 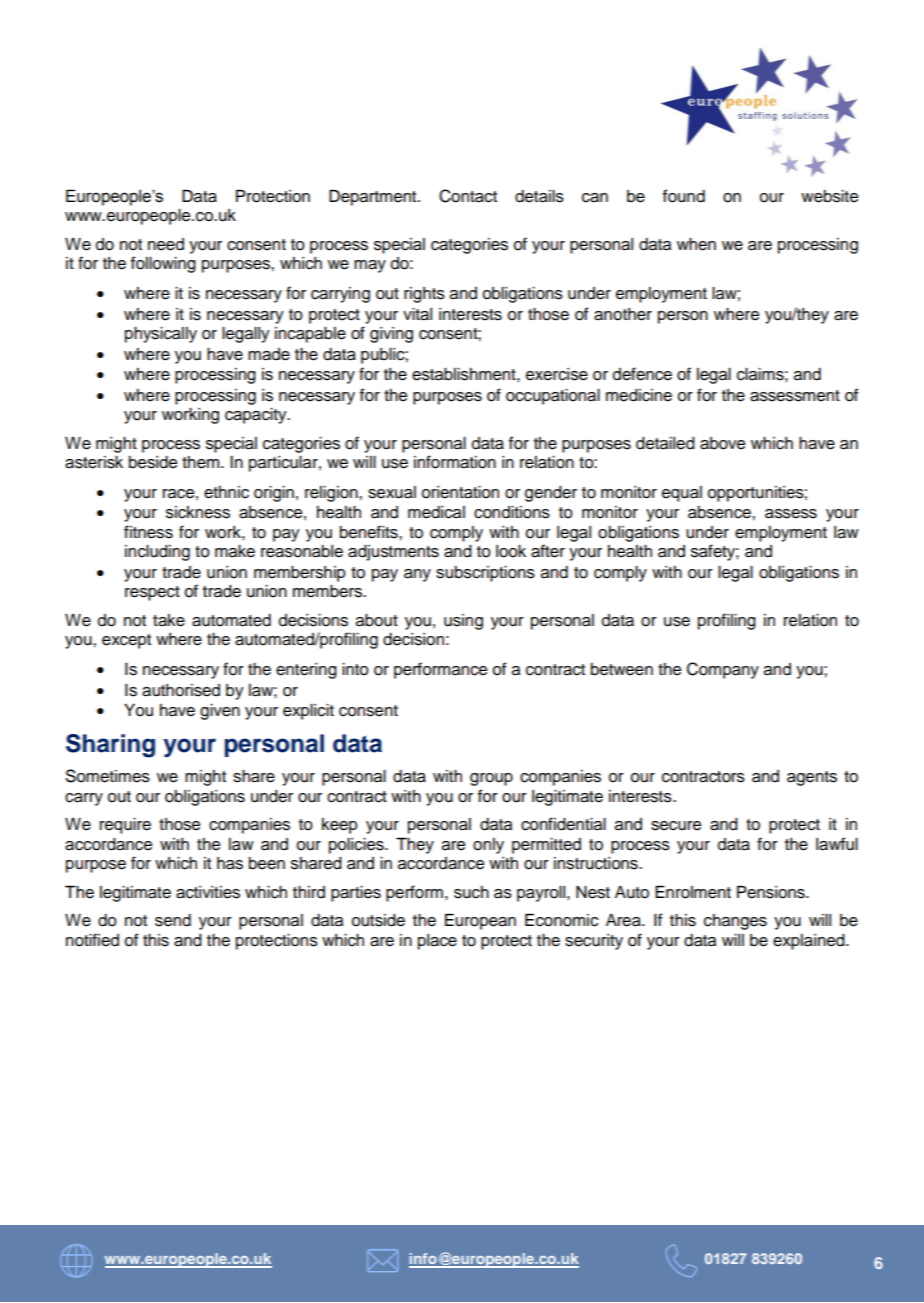 What do you see at coordinates (202, 462) in the image?
I see `them` at bounding box center [202, 462].
